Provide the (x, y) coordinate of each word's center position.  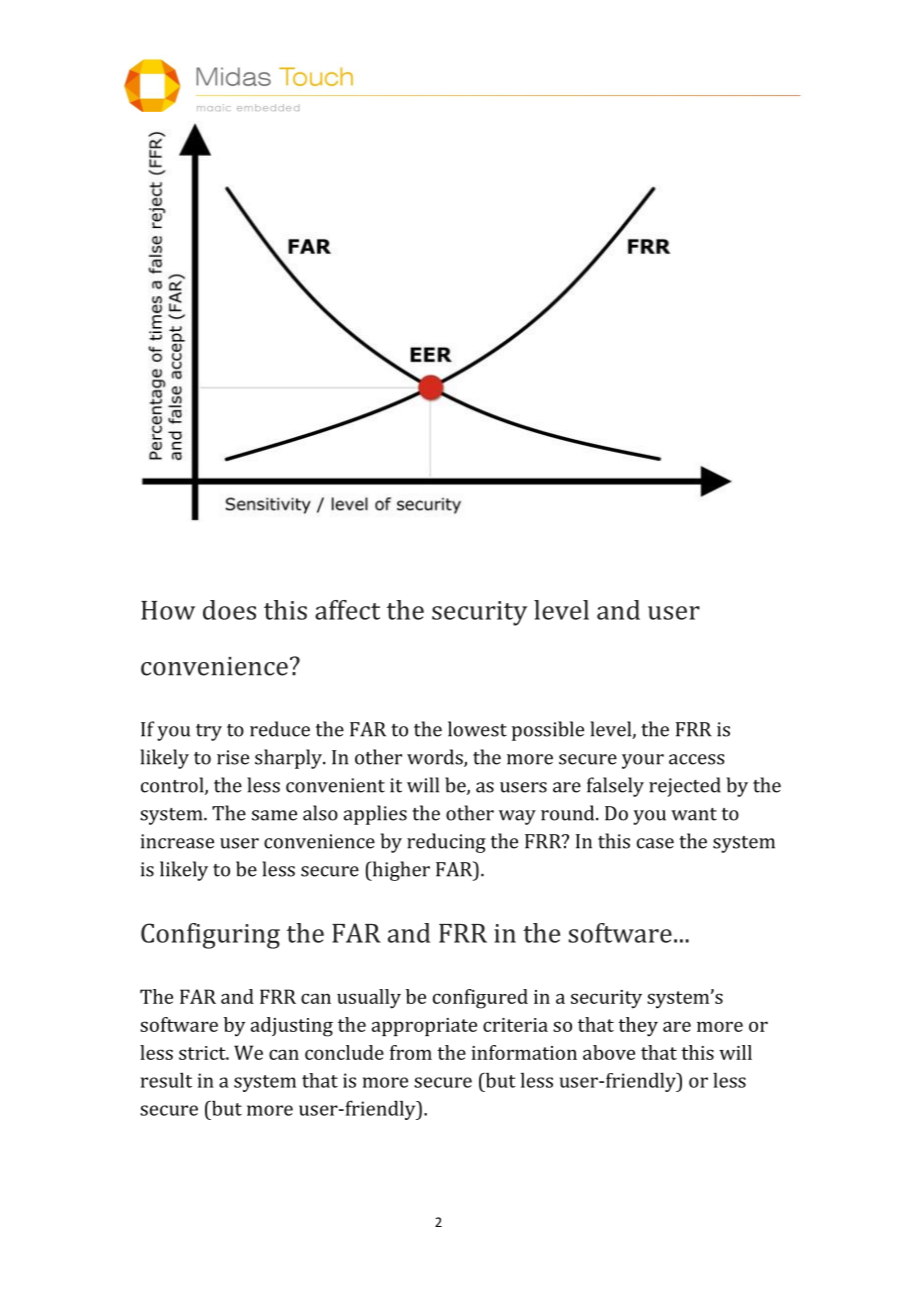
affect (347, 610)
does (229, 610)
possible (548, 731)
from (411, 1052)
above (609, 1052)
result (166, 1080)
